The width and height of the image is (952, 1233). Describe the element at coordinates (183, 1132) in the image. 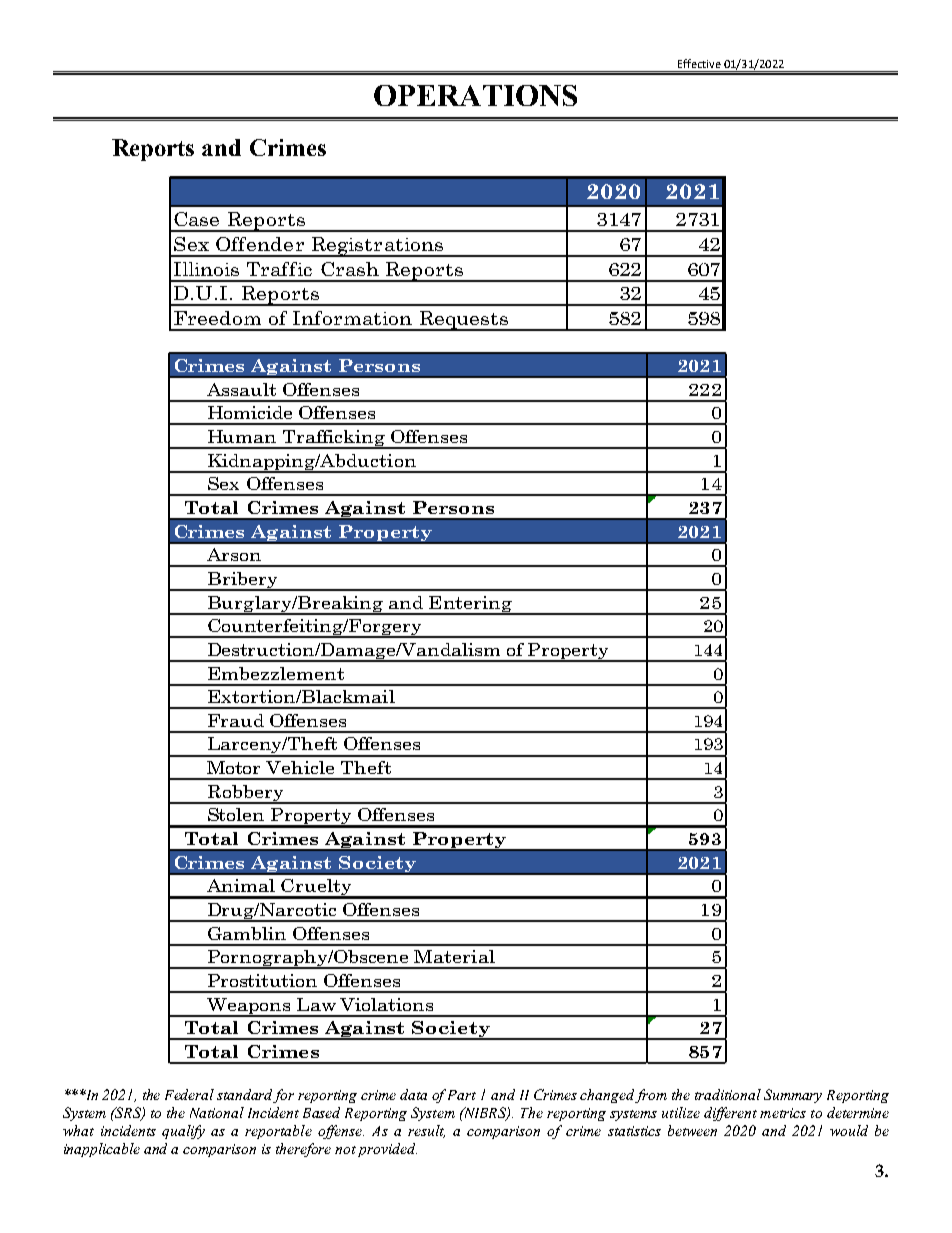

I see `qualify` at that location.
